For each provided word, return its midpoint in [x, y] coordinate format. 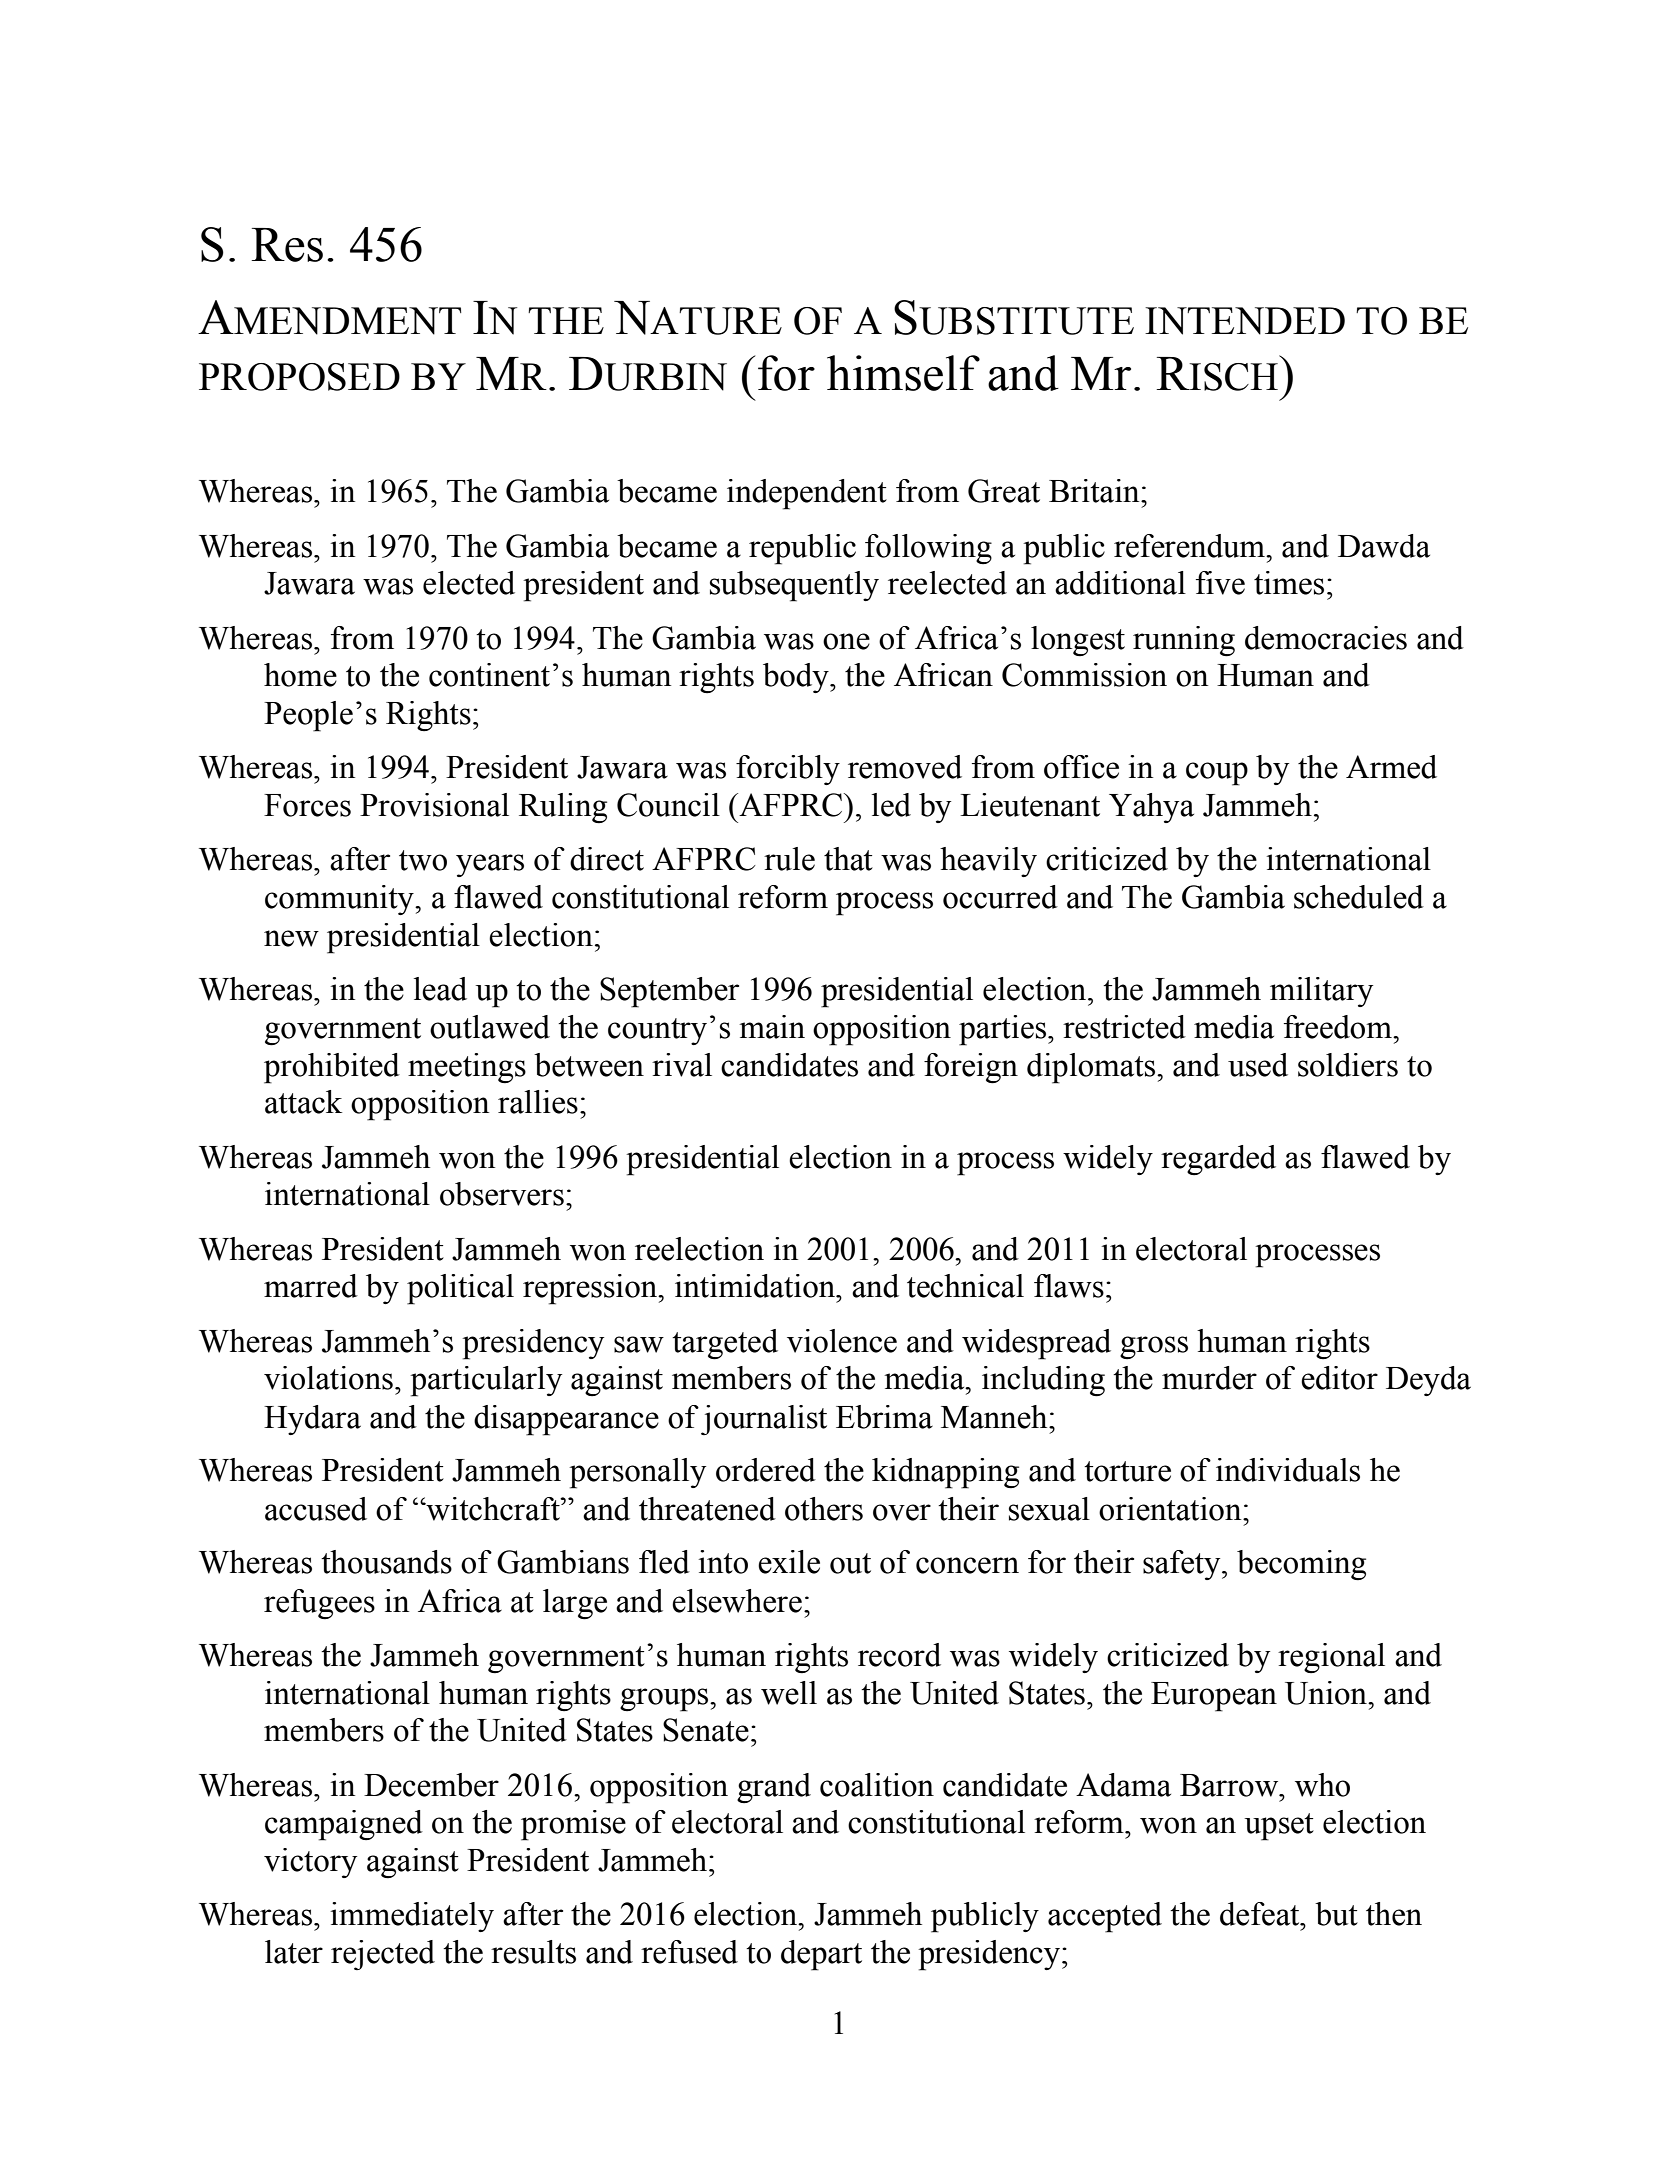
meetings [467, 1068]
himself [903, 373]
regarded [1218, 1160]
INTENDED [1245, 321]
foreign [971, 1068]
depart [821, 1955]
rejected [383, 1955]
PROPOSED [299, 377]
